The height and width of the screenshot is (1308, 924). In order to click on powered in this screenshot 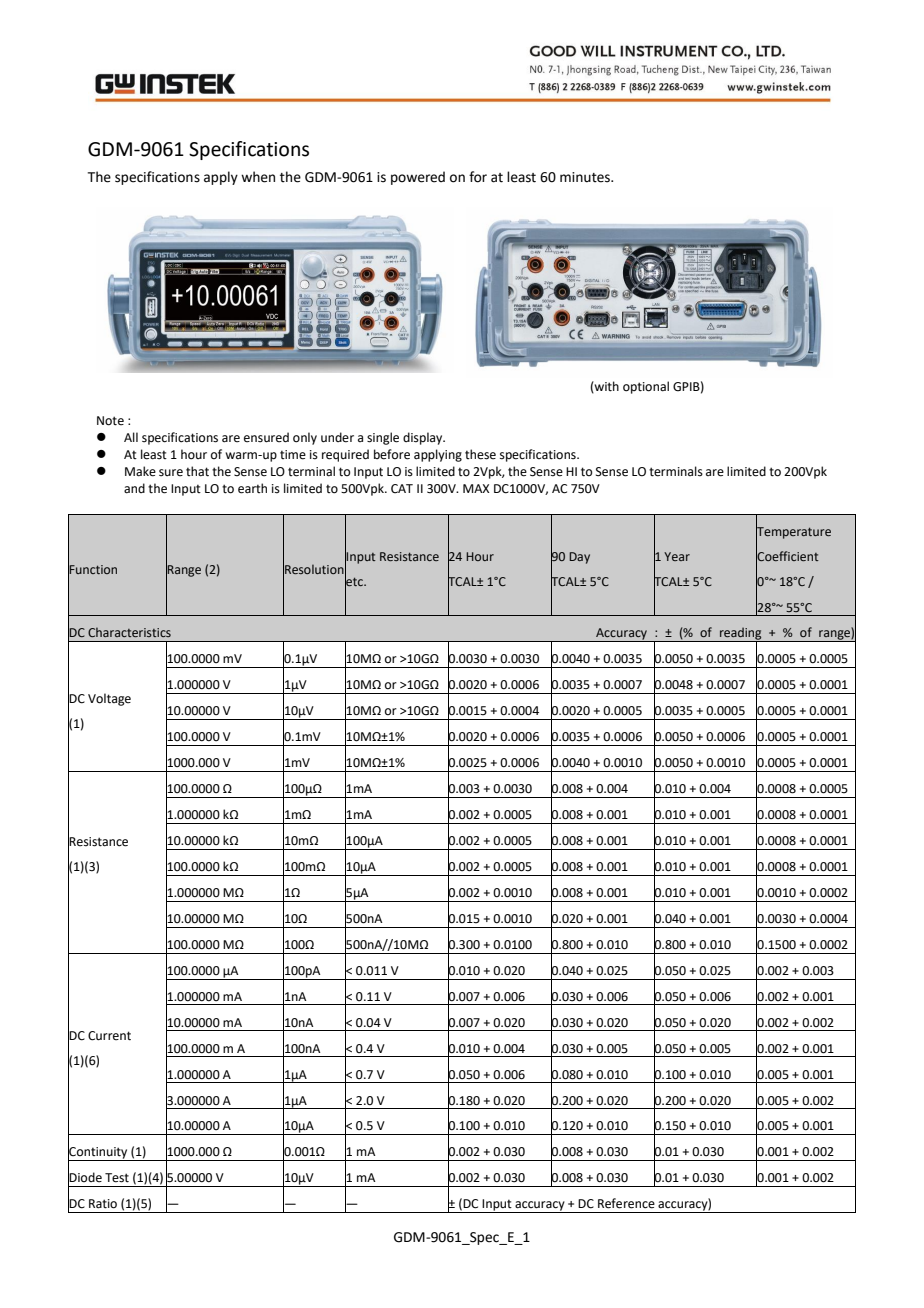, I will do `click(418, 178)`.
